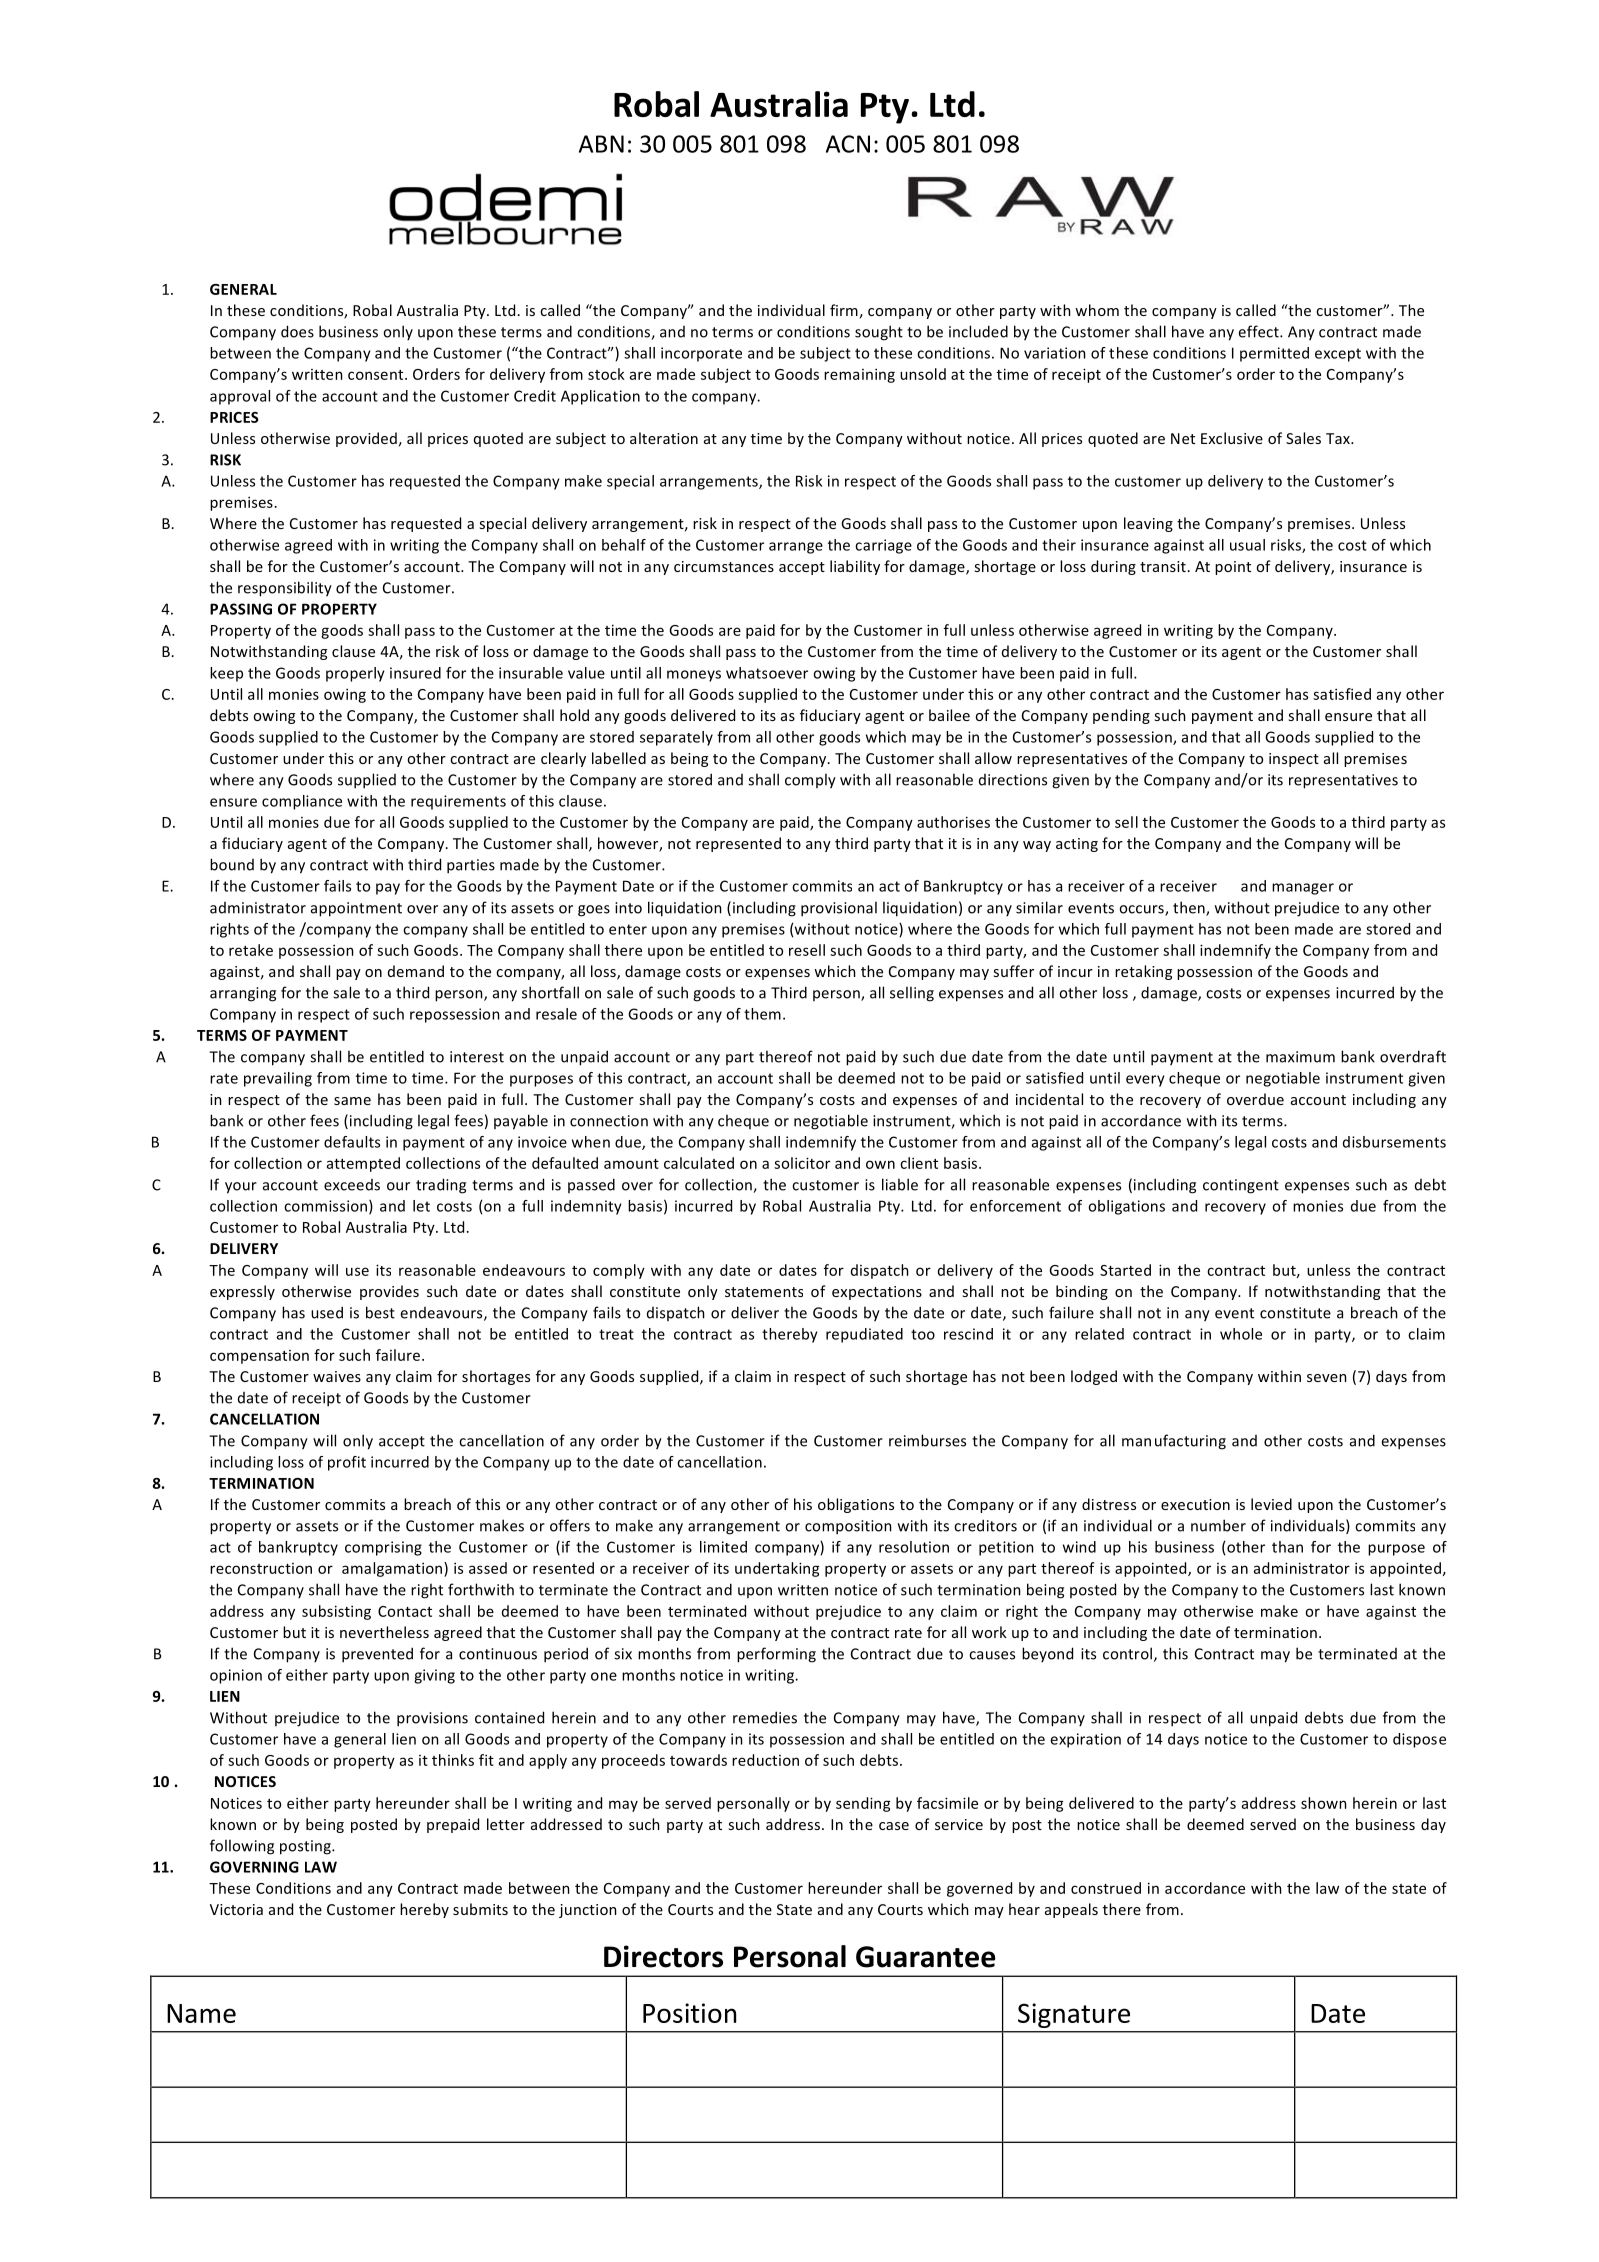 The height and width of the screenshot is (2262, 1599). I want to click on effect, so click(1259, 331).
